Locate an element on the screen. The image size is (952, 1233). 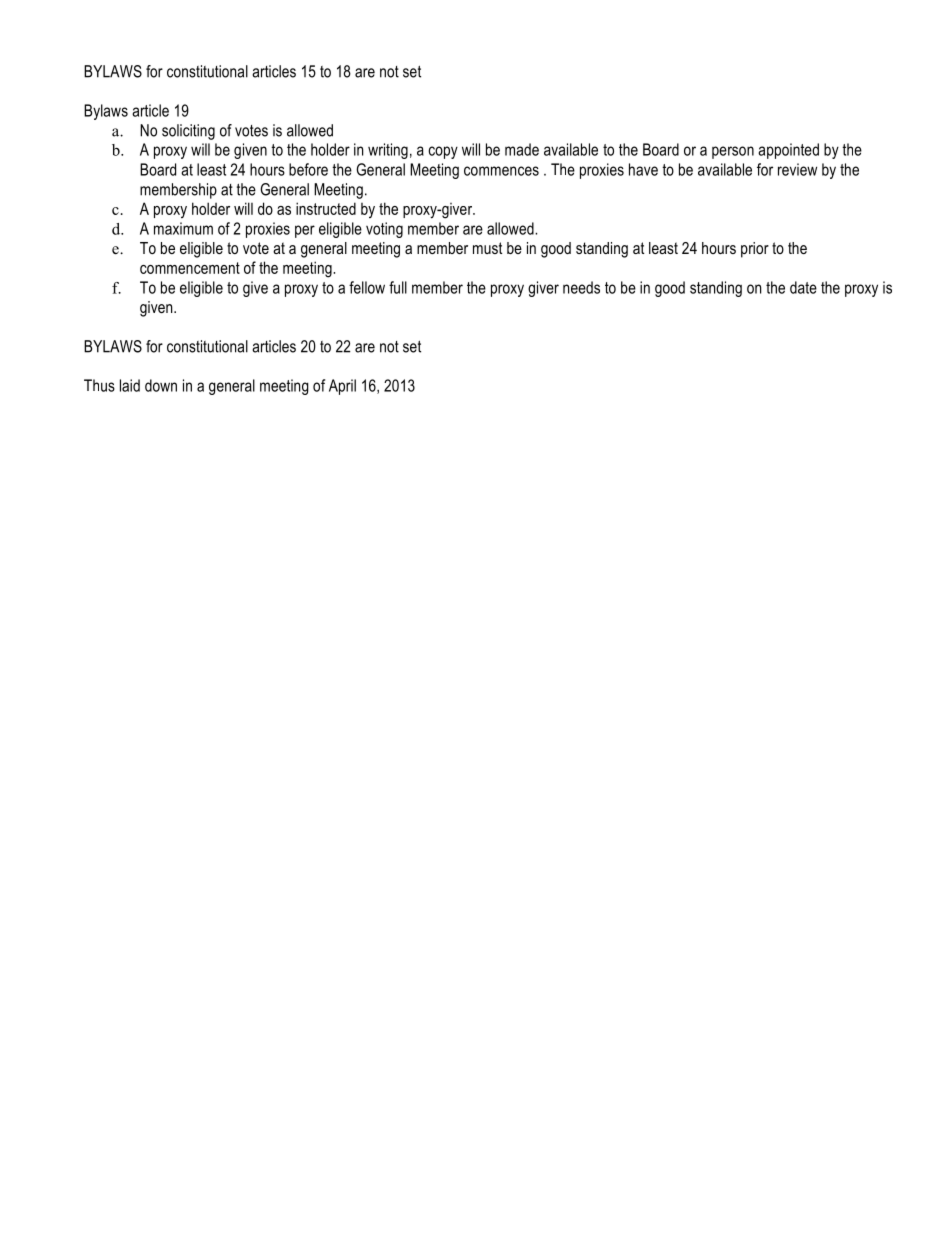
soliciting is located at coordinates (188, 132).
